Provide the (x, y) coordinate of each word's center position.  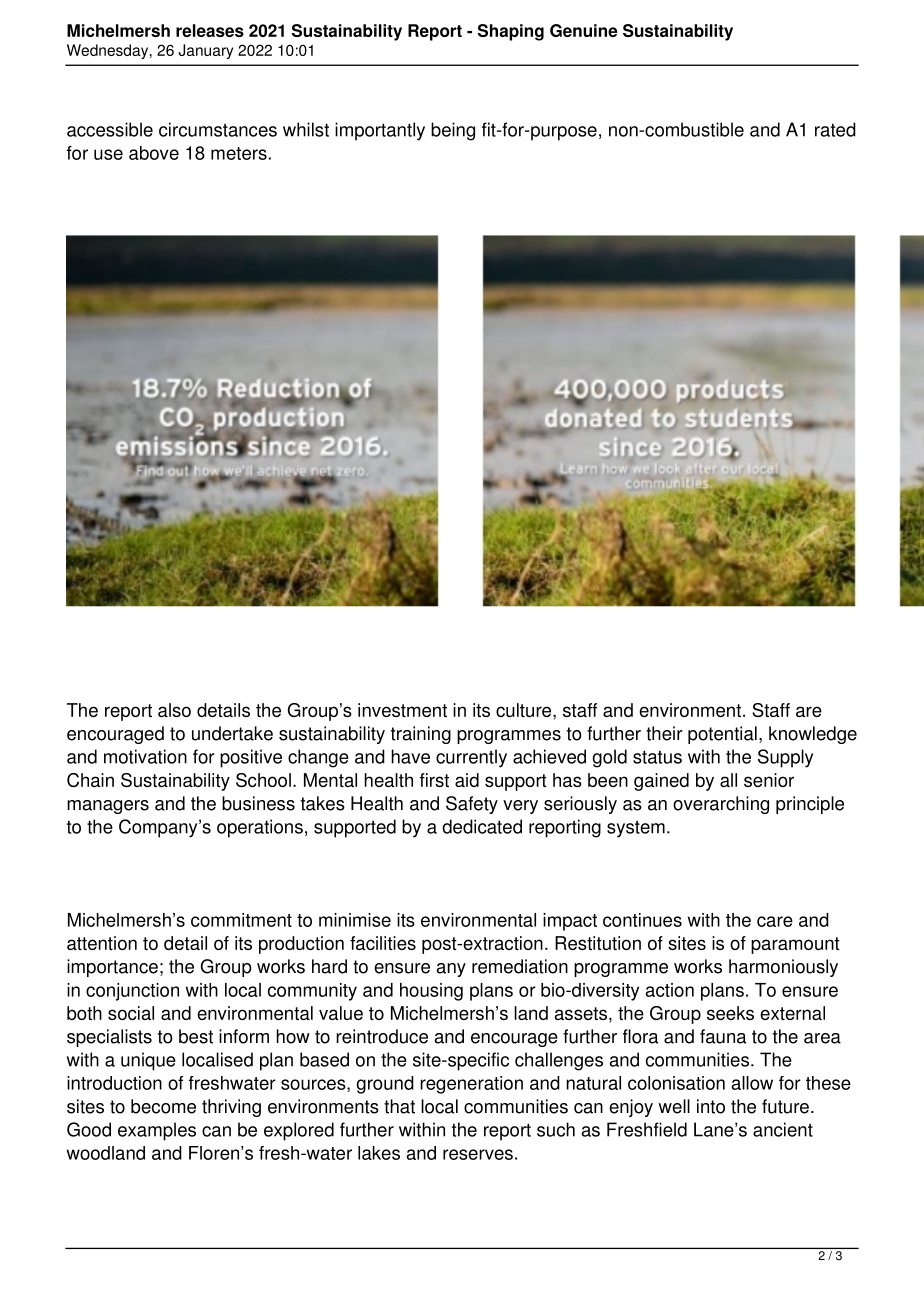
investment (402, 710)
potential (722, 735)
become (163, 1106)
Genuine (583, 30)
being (453, 131)
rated (835, 129)
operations (260, 828)
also (174, 710)
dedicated (482, 826)
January (205, 51)
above (154, 153)
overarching (721, 805)
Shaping (511, 32)
